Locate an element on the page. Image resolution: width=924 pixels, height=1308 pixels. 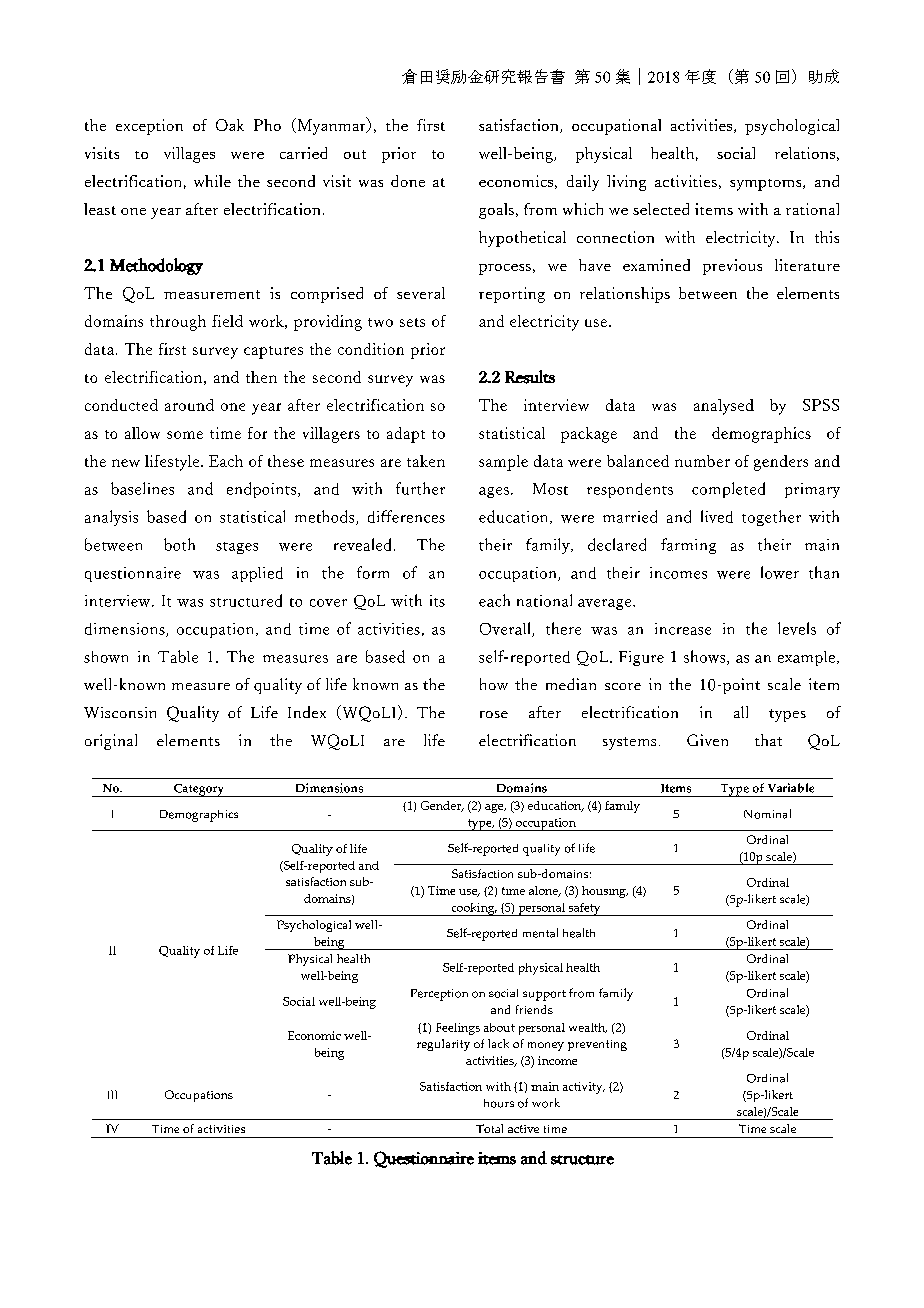
shows is located at coordinates (706, 657).
